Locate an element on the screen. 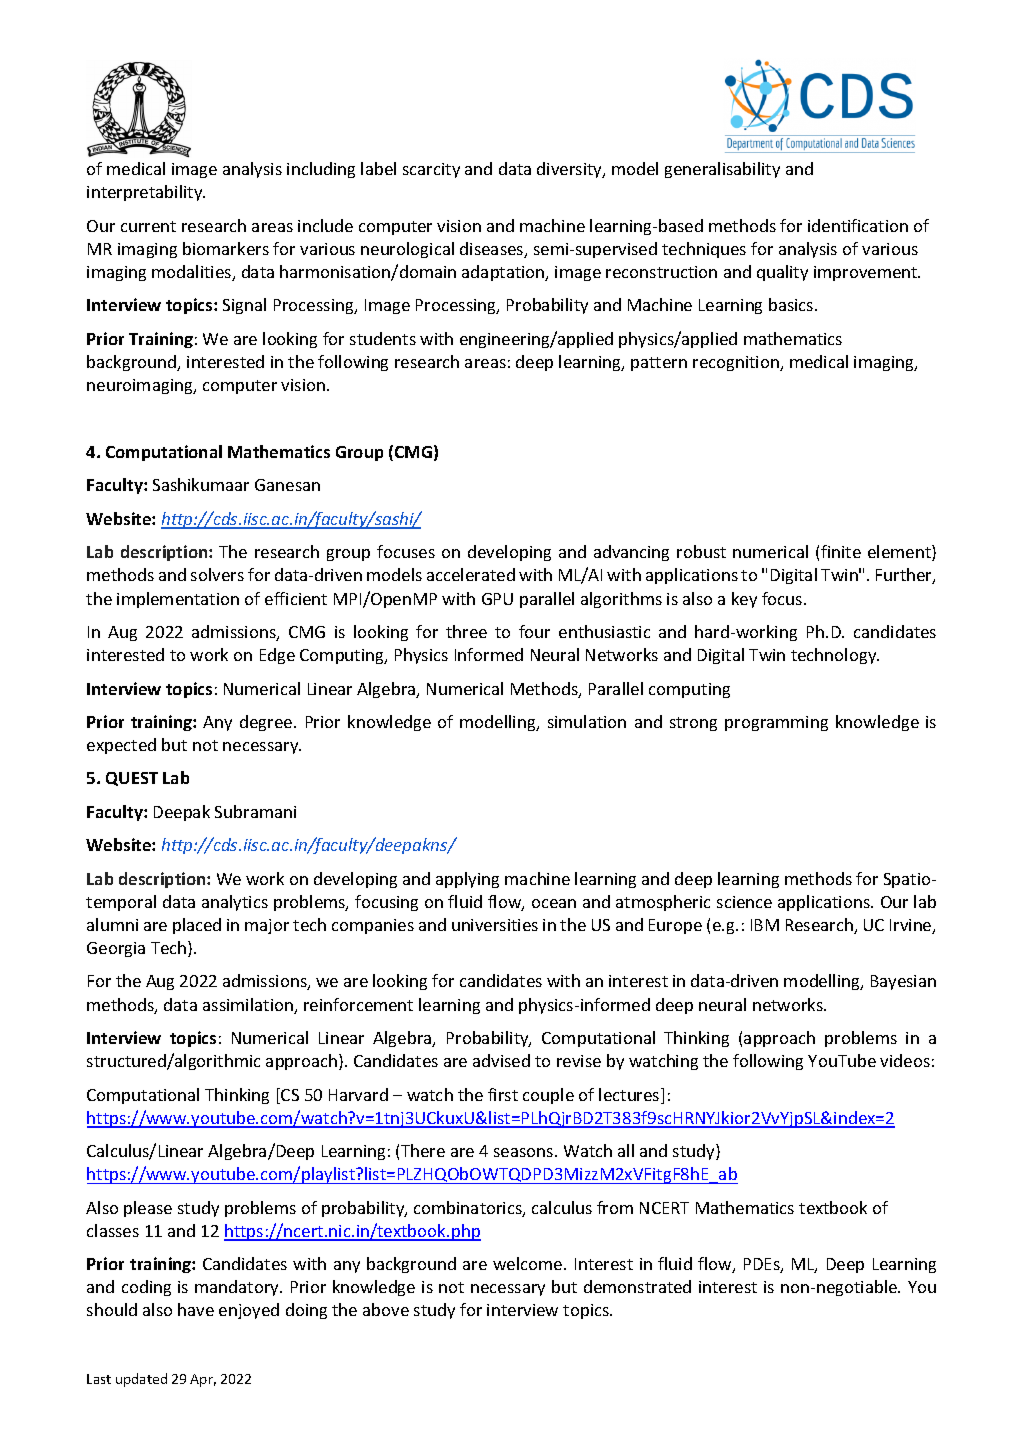 The width and height of the screenshot is (1024, 1449). QUEST is located at coordinates (132, 779).
